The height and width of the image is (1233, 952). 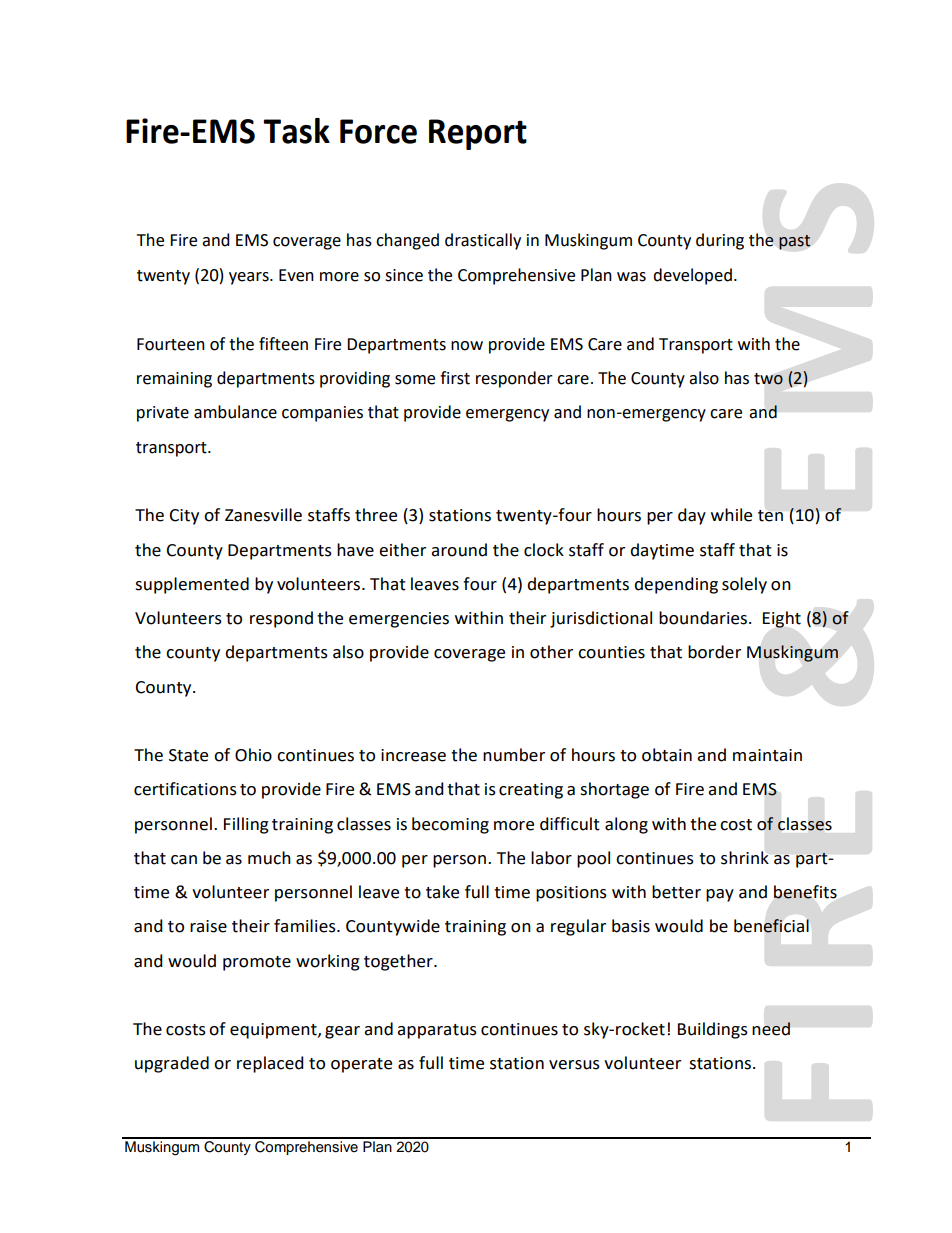 I want to click on supplemented, so click(x=192, y=585).
